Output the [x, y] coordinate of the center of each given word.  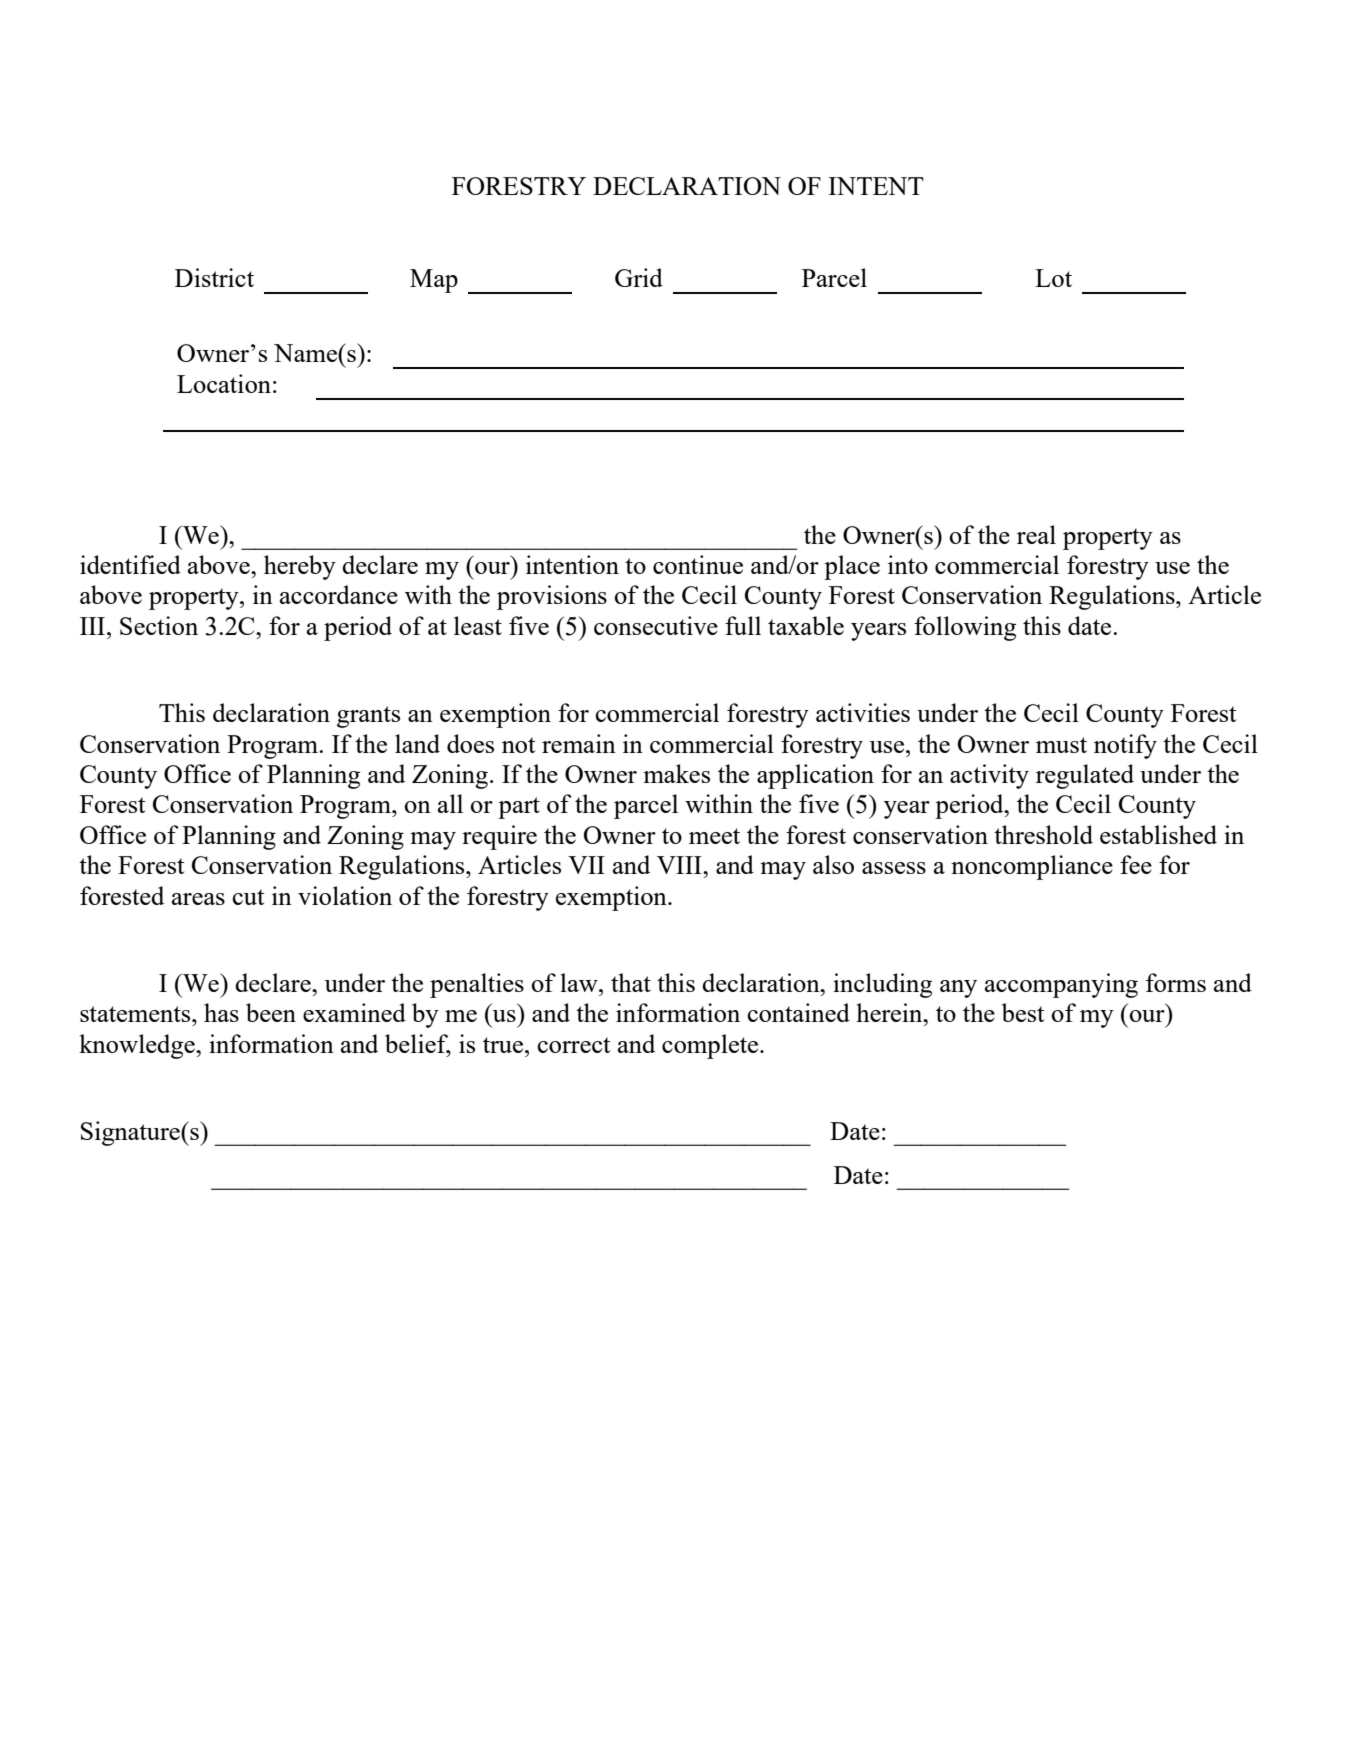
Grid [639, 277]
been [271, 1012]
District [214, 277]
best [1023, 1012]
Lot [1053, 278]
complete [711, 1046]
